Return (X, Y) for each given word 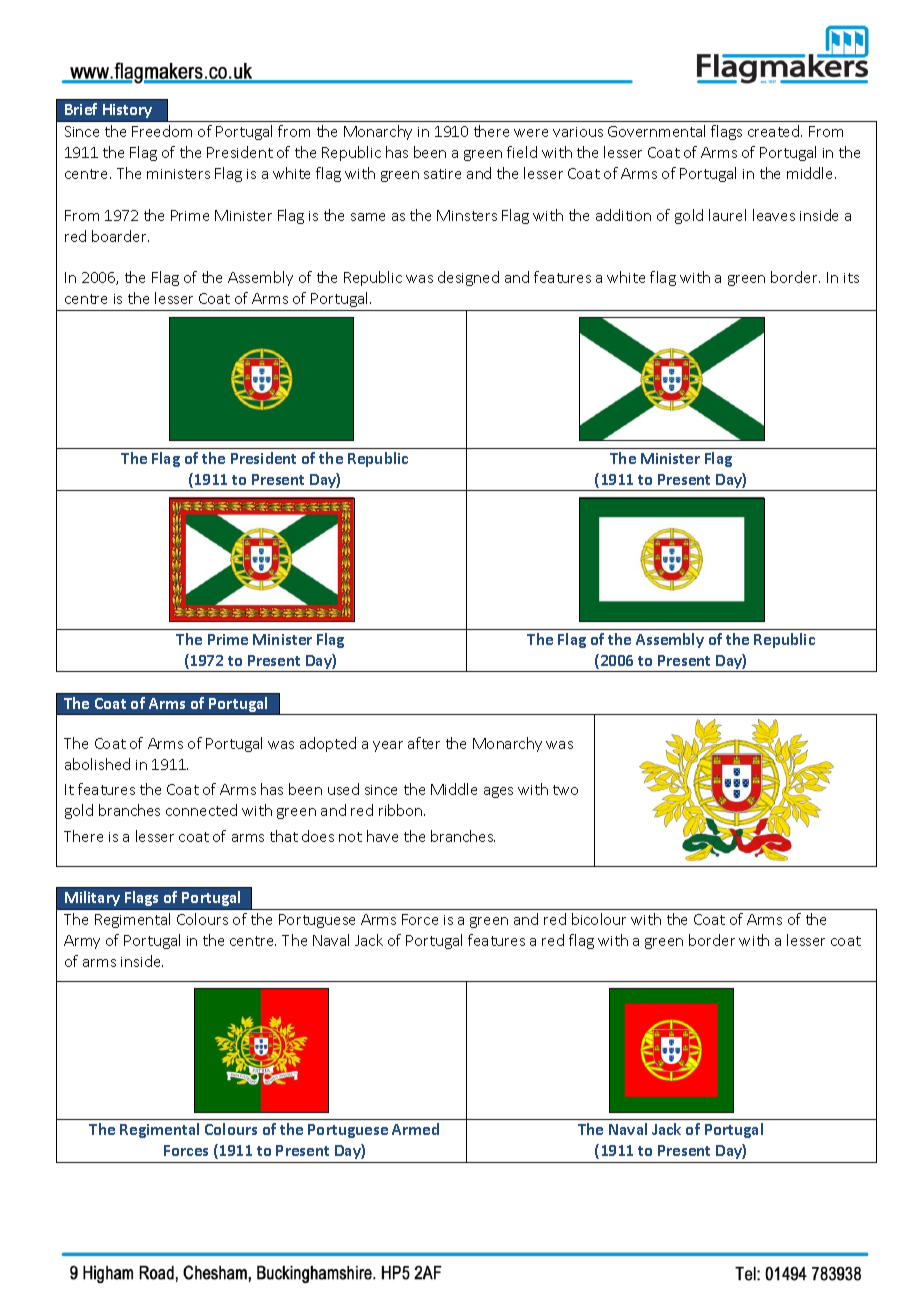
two (565, 790)
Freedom (162, 131)
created (775, 131)
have (382, 836)
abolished (97, 764)
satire (442, 174)
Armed (415, 1129)
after (424, 743)
